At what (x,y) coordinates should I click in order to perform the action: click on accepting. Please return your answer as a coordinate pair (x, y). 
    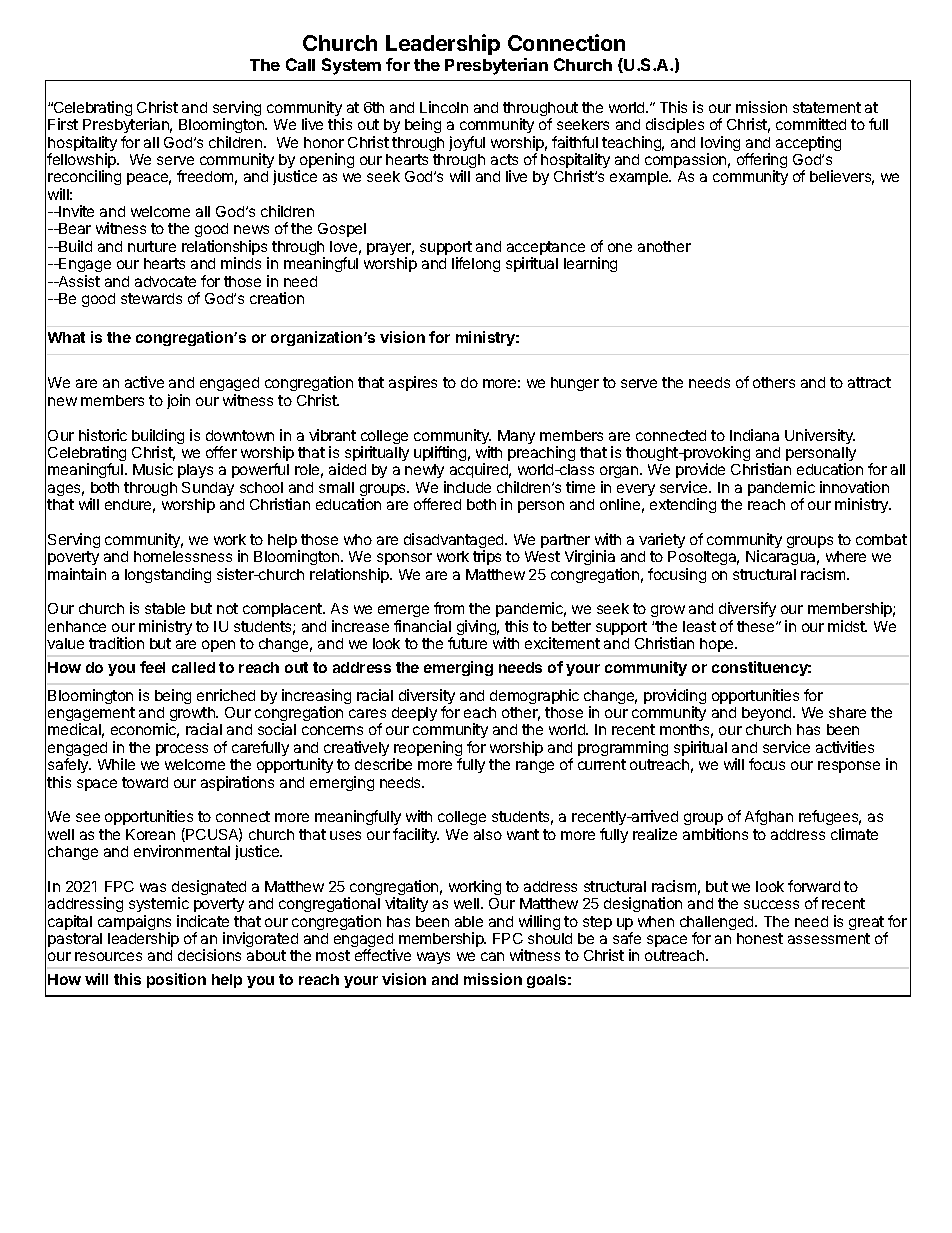
    Looking at the image, I should click on (808, 143).
